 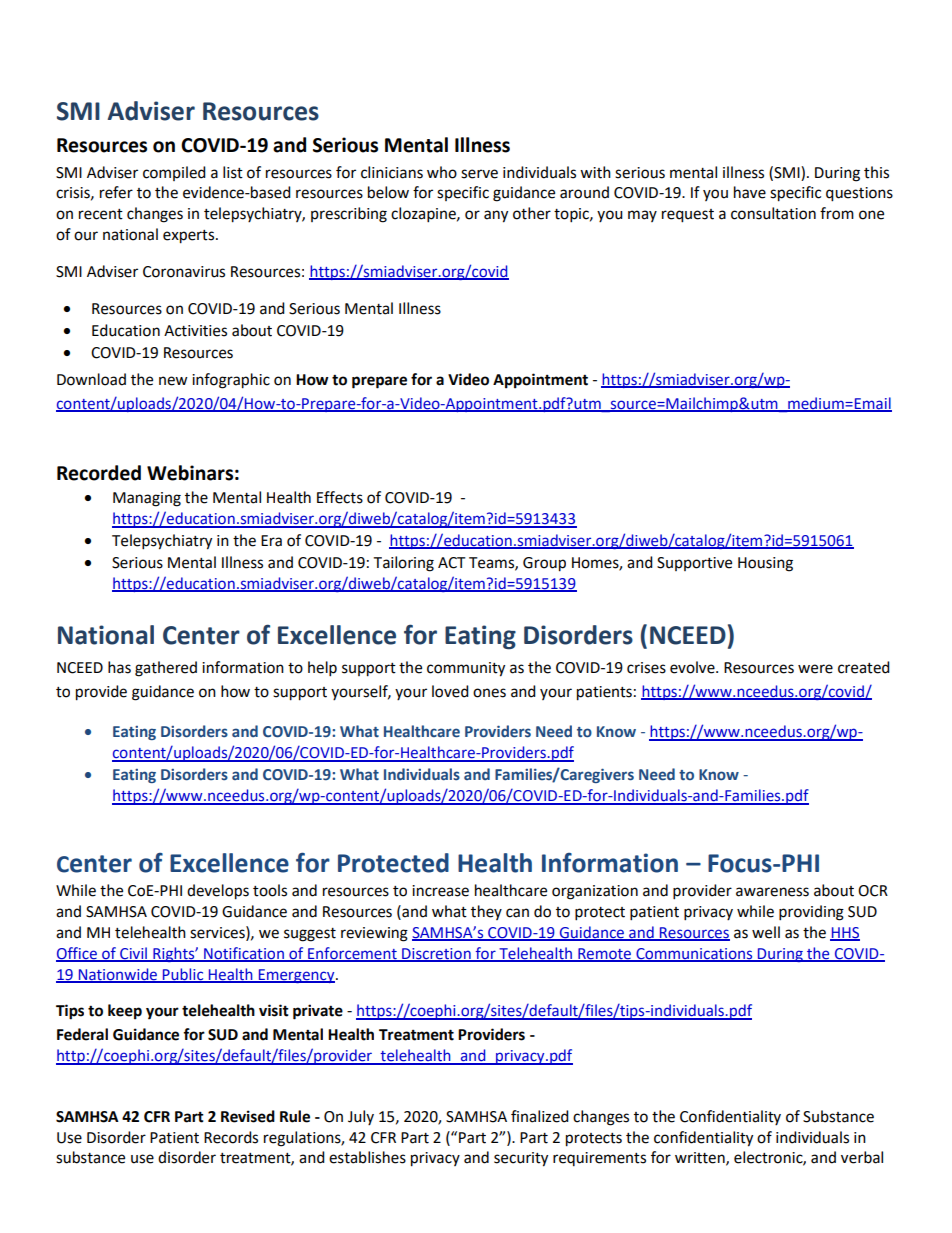 I want to click on gathered, so click(x=166, y=669).
